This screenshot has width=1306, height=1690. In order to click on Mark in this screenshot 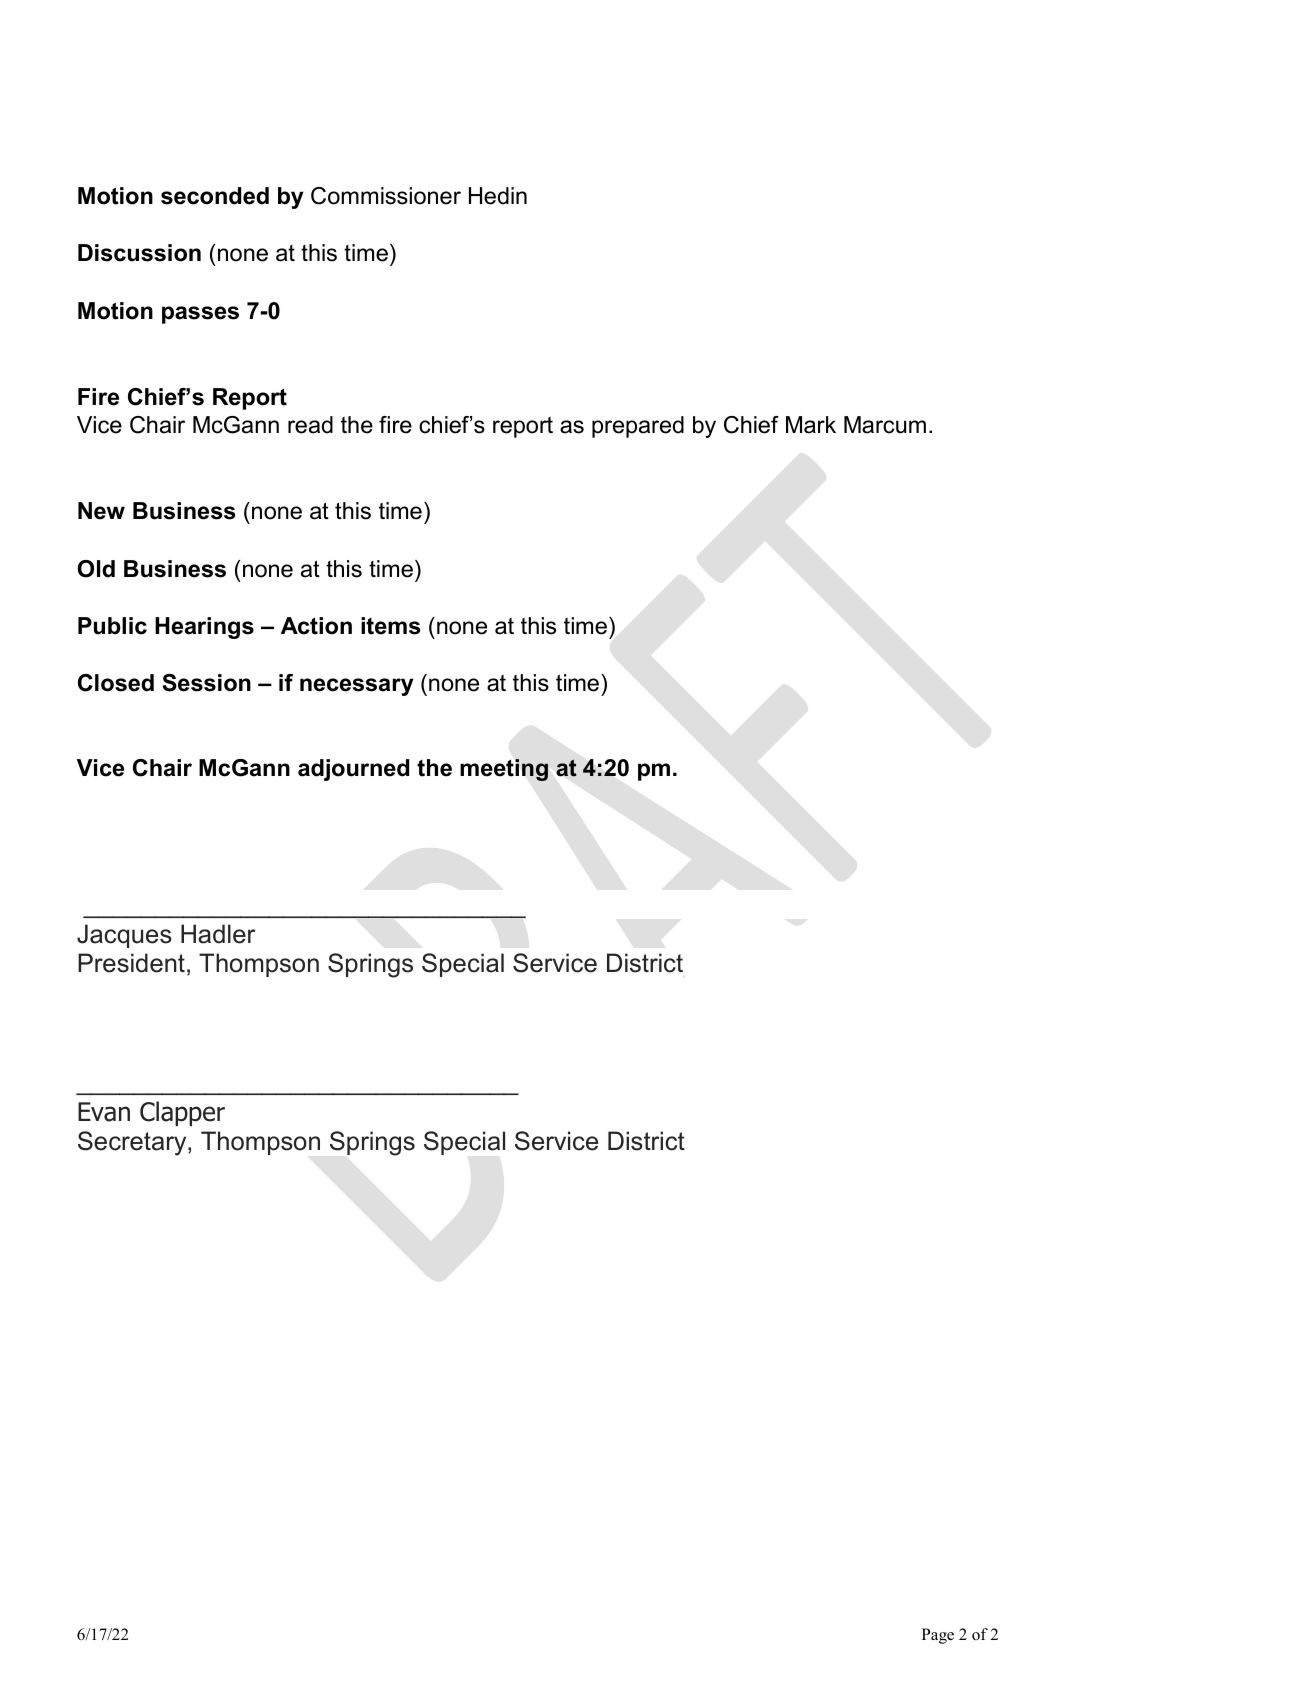, I will do `click(811, 425)`.
